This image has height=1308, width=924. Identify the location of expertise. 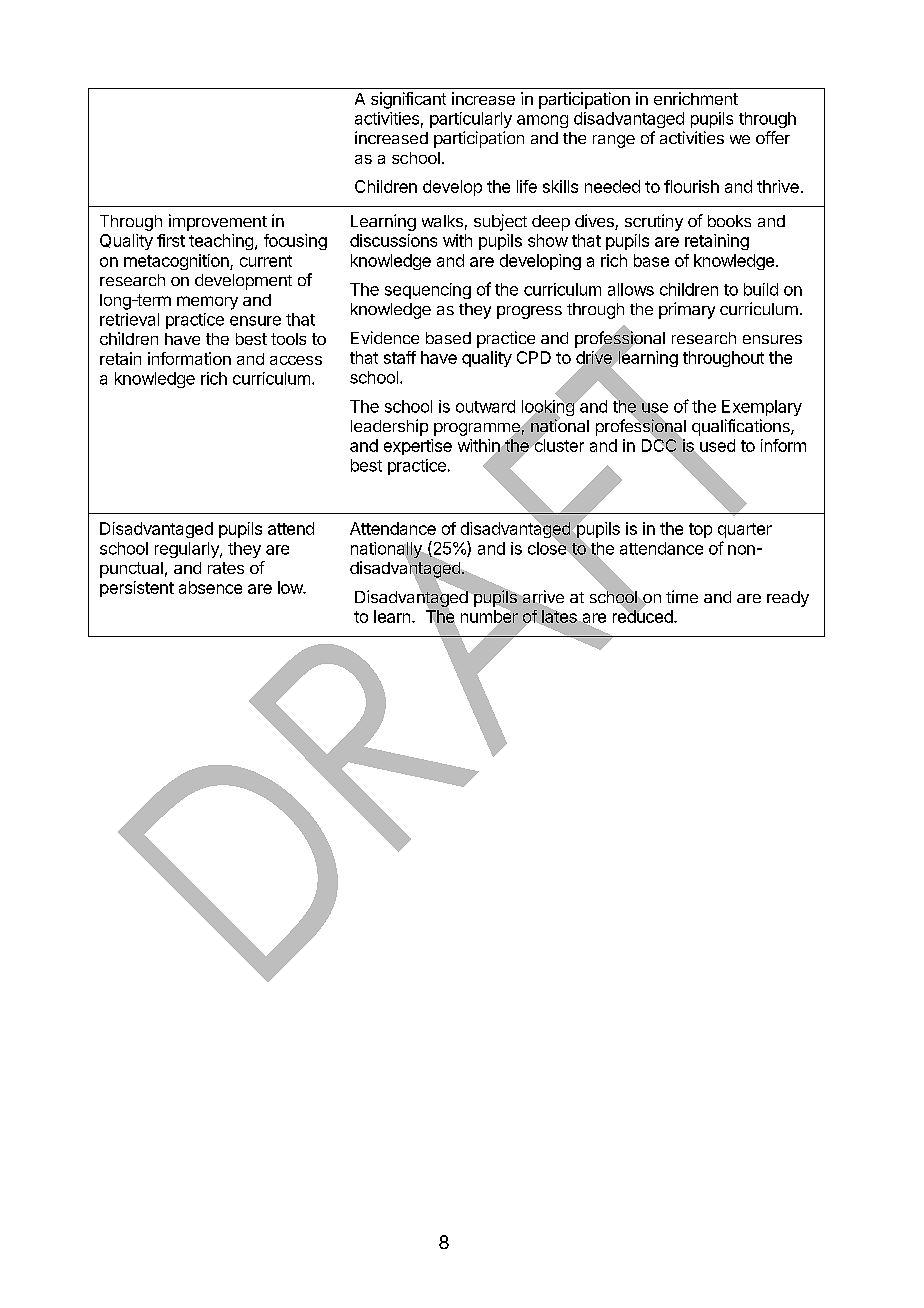
(418, 447).
